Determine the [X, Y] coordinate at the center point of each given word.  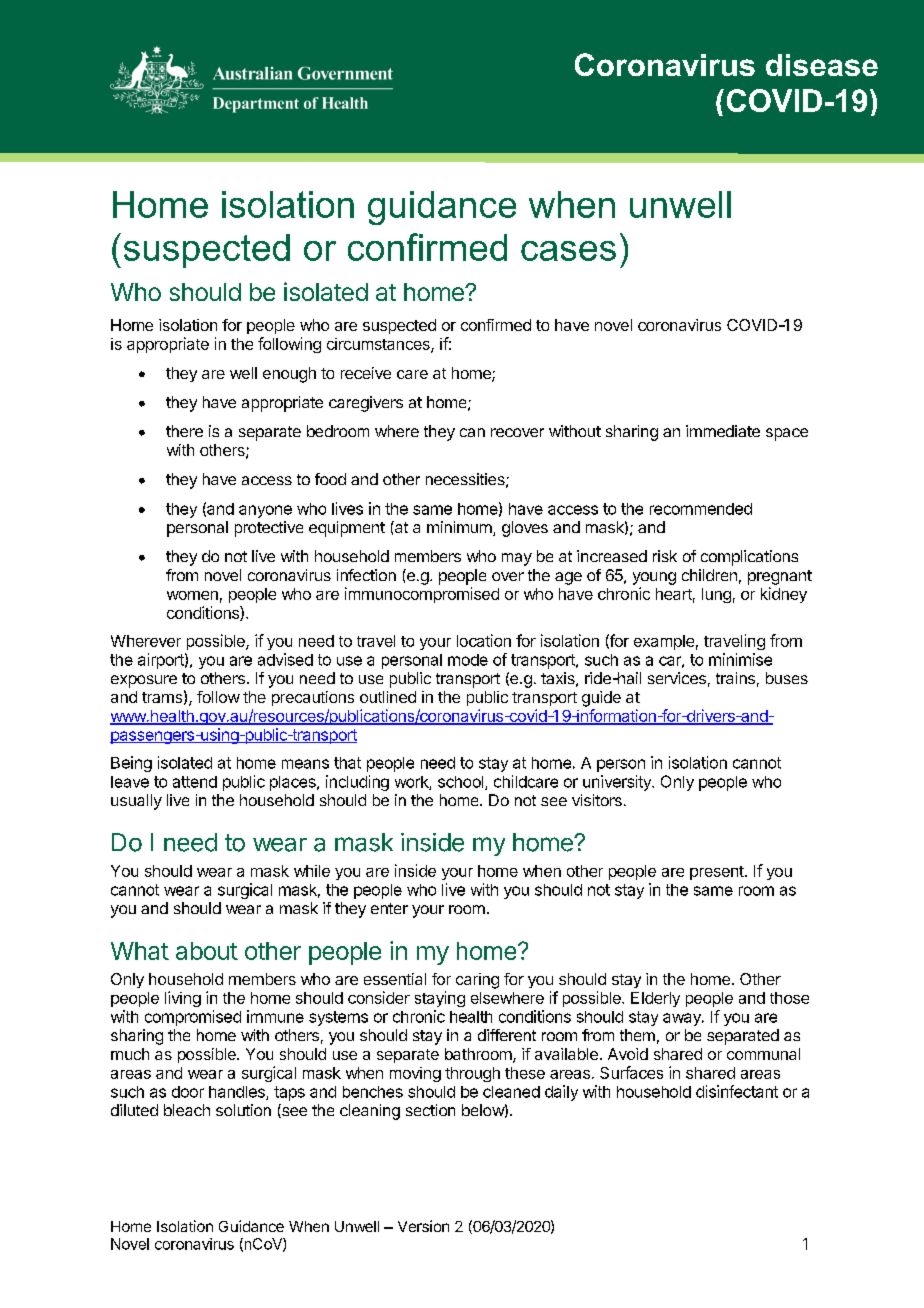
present [718, 873]
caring [477, 981]
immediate [723, 431]
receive [366, 373]
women [192, 595]
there [184, 431]
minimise [740, 659]
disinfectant [737, 1091]
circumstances [379, 345]
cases [568, 251]
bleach [187, 1110]
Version [423, 1226]
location [484, 640]
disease [822, 65]
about [207, 951]
